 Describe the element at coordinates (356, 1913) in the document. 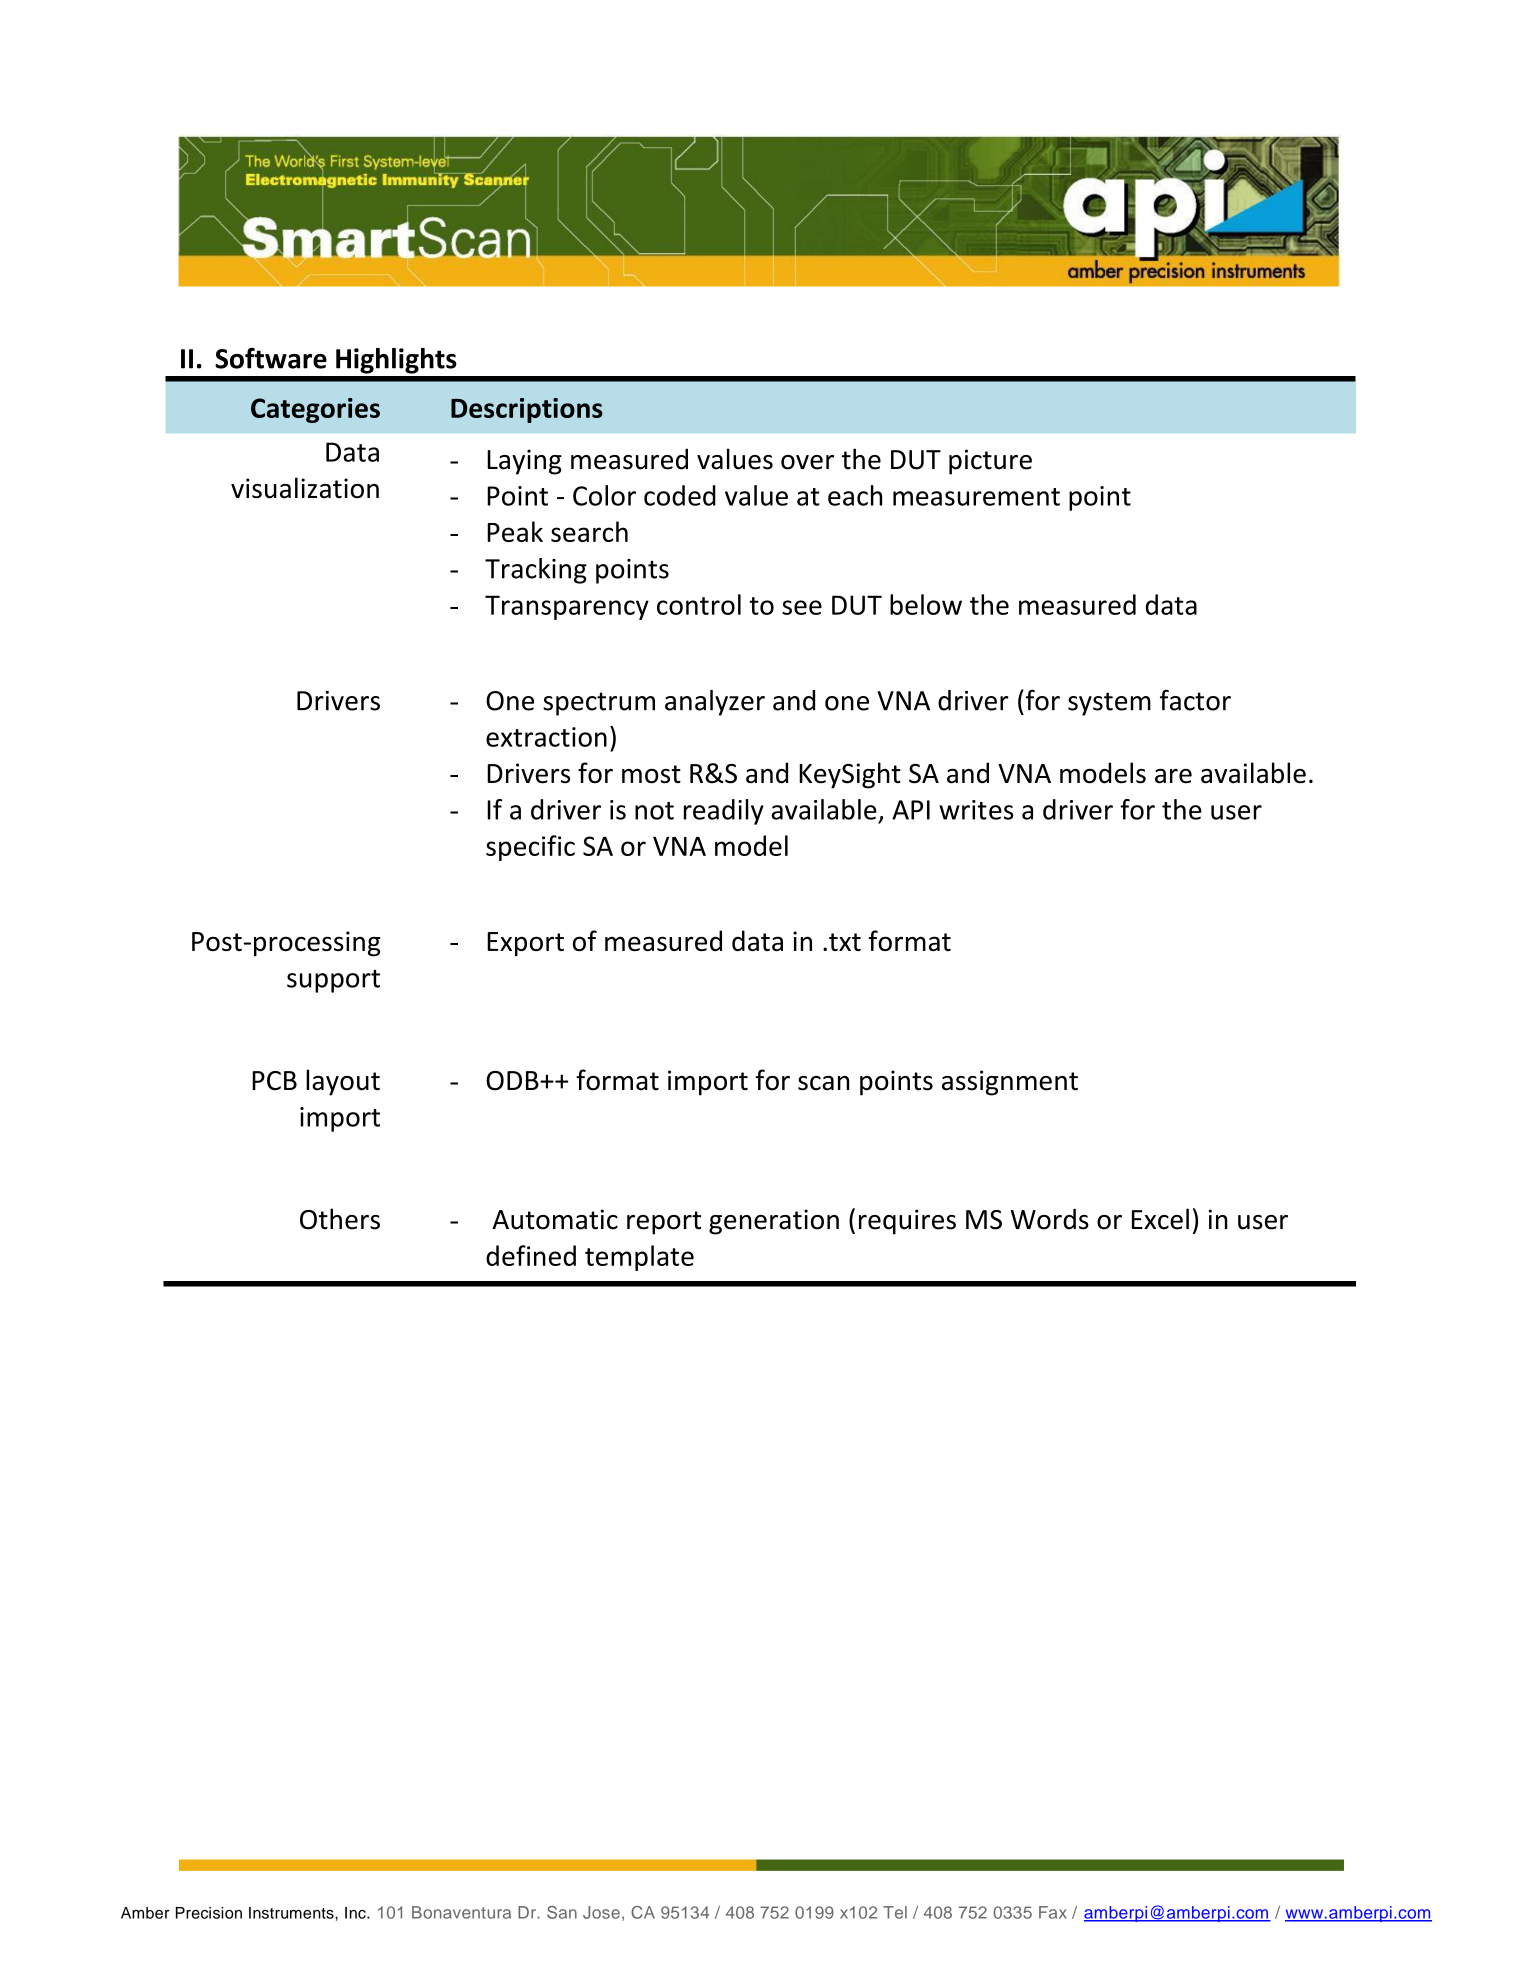

I see `Inc` at that location.
